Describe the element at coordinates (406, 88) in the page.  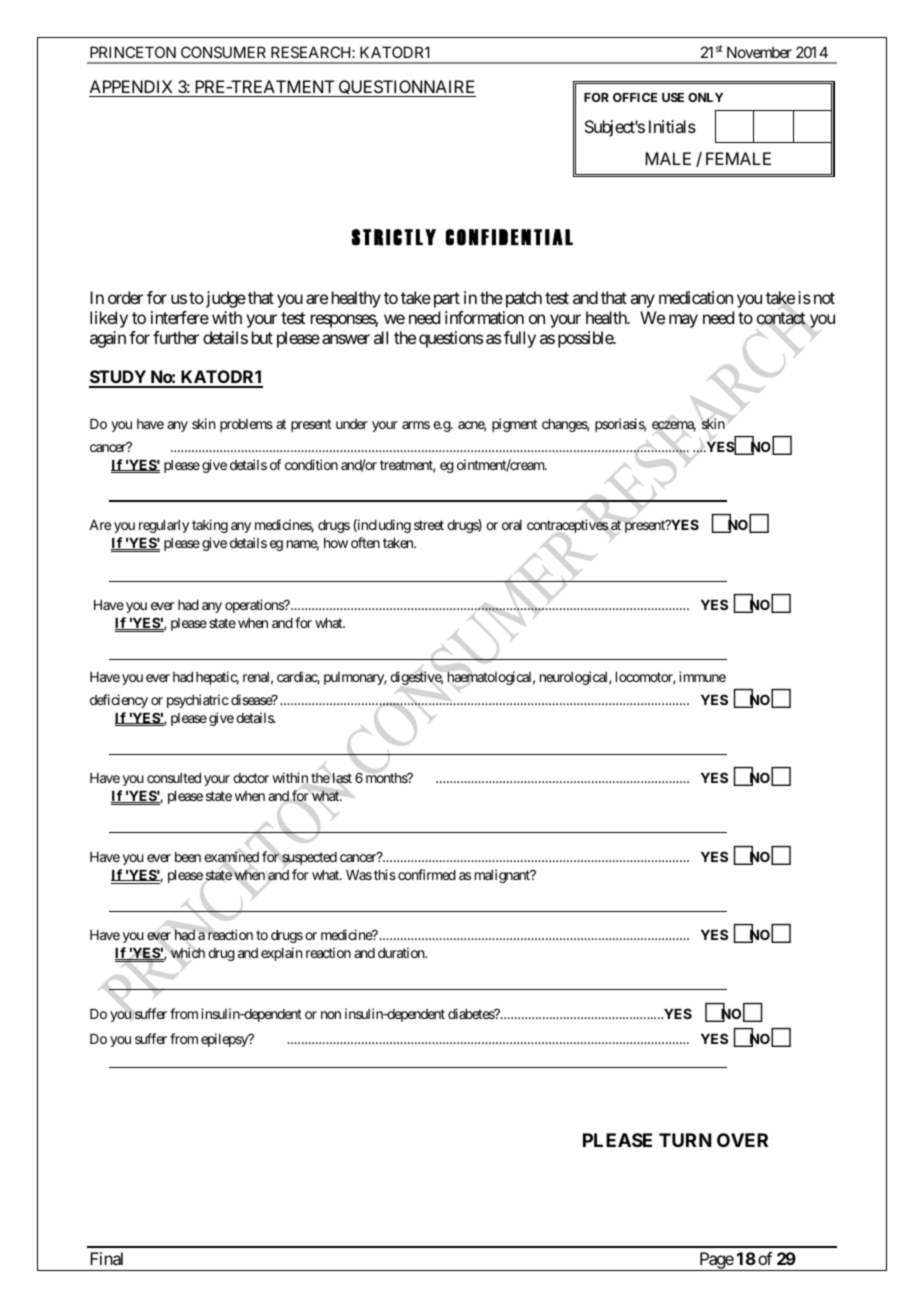
I see `QUESTIONNAIRE` at that location.
